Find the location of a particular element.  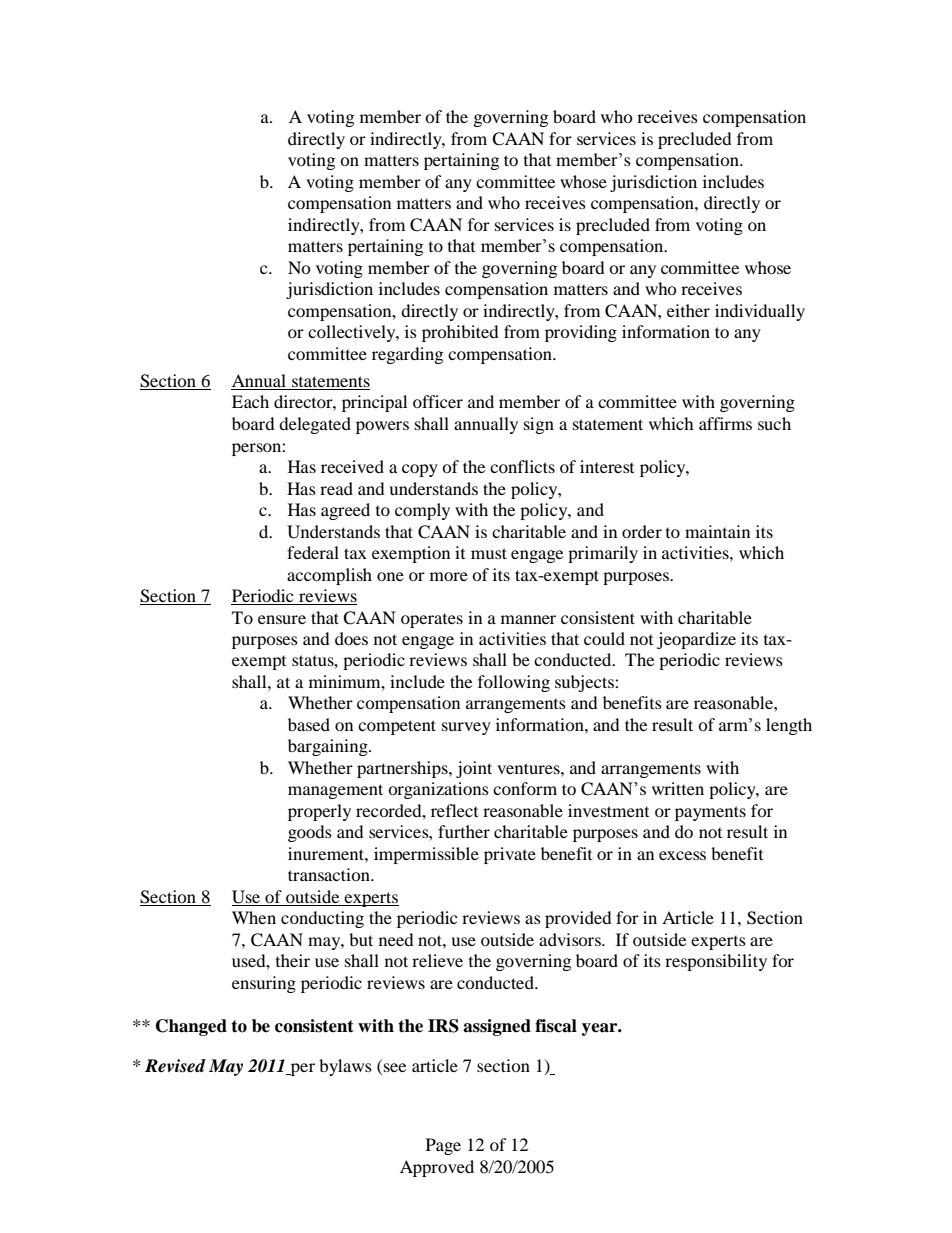

excess is located at coordinates (682, 855).
